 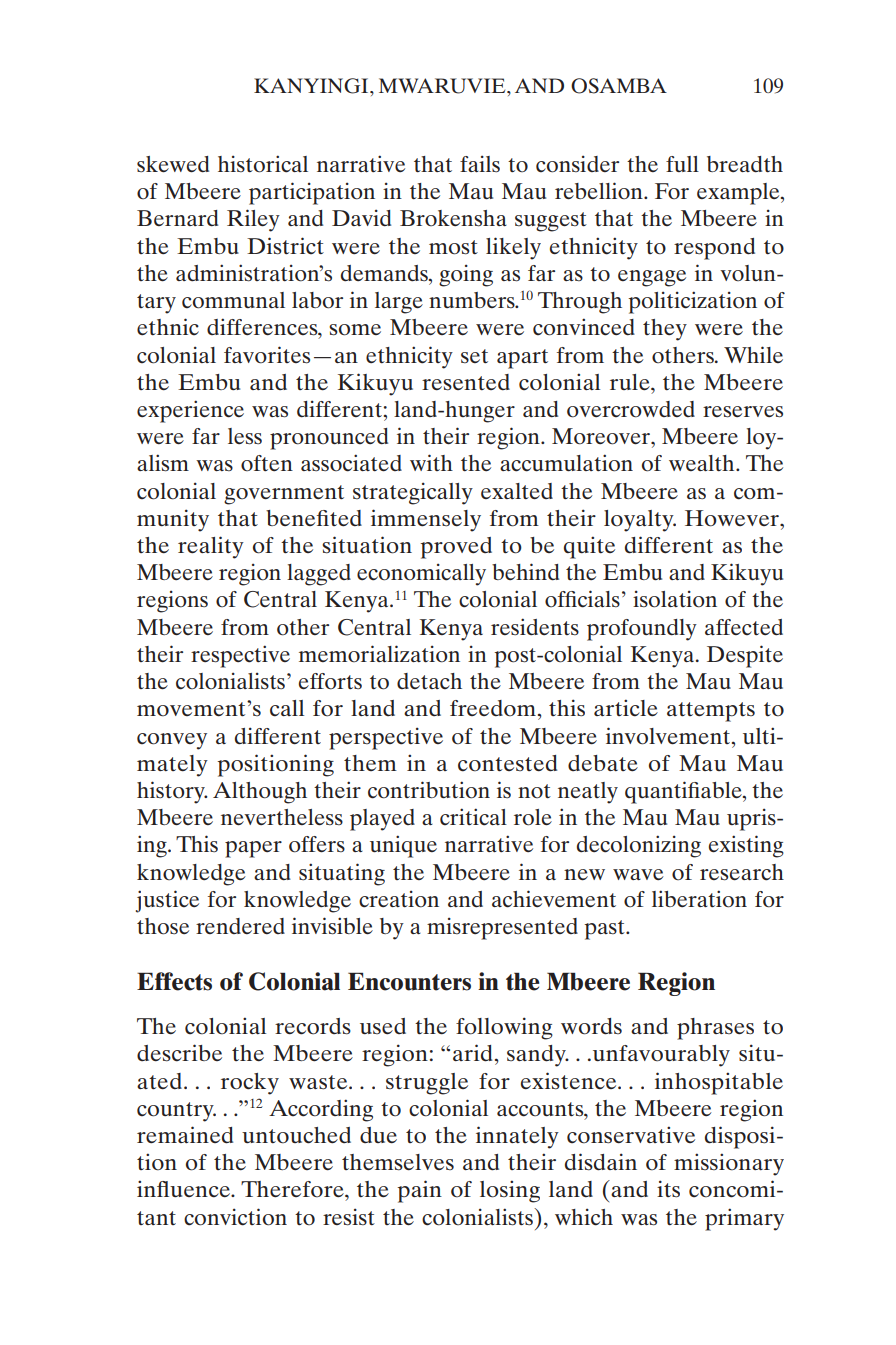 What do you see at coordinates (429, 681) in the screenshot?
I see `detach` at bounding box center [429, 681].
